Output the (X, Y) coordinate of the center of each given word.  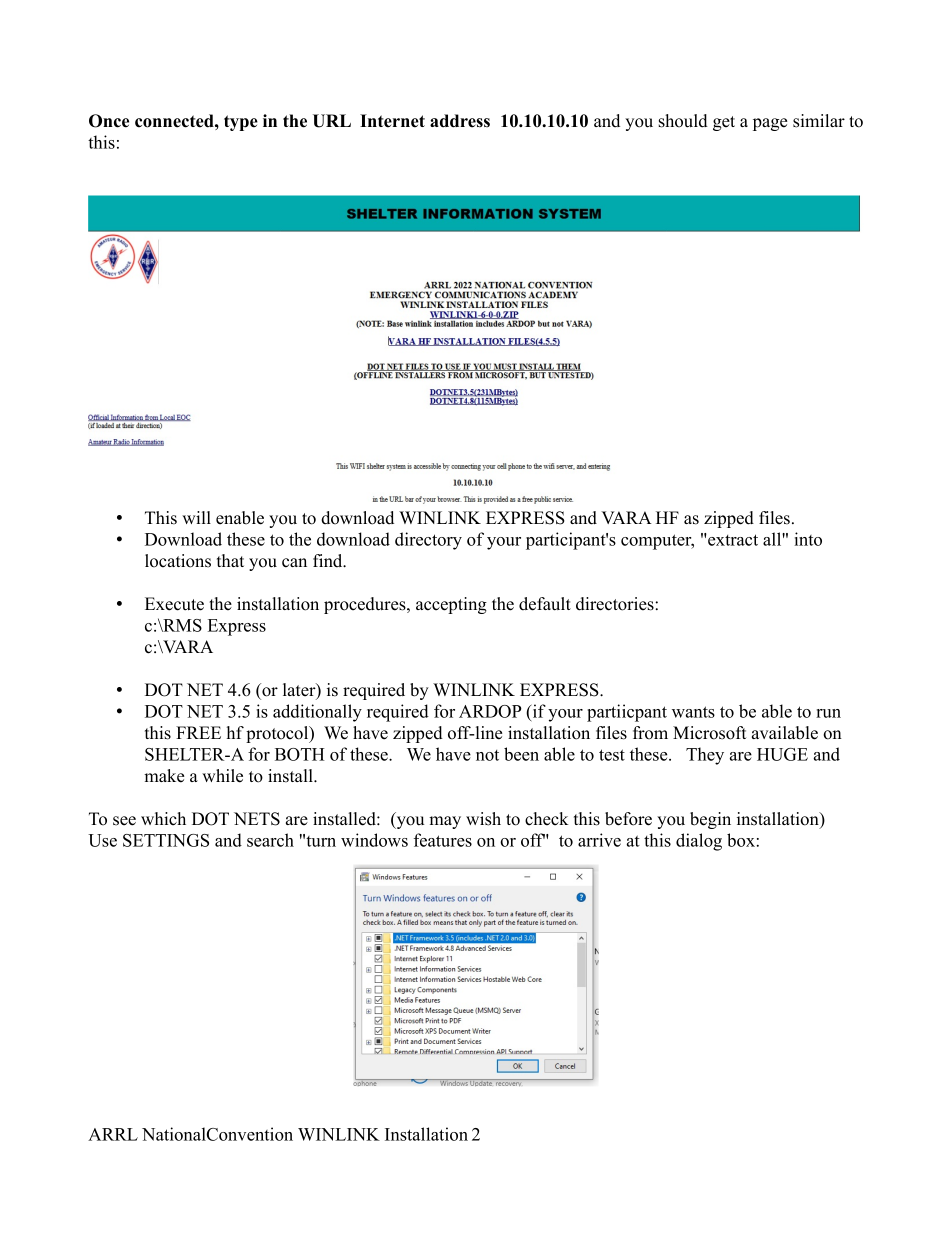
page (770, 124)
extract (732, 540)
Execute (174, 604)
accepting (451, 605)
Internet (392, 121)
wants (693, 712)
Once (109, 121)
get (724, 123)
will (196, 517)
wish (483, 819)
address (460, 121)
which (163, 819)
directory (428, 541)
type (241, 123)
